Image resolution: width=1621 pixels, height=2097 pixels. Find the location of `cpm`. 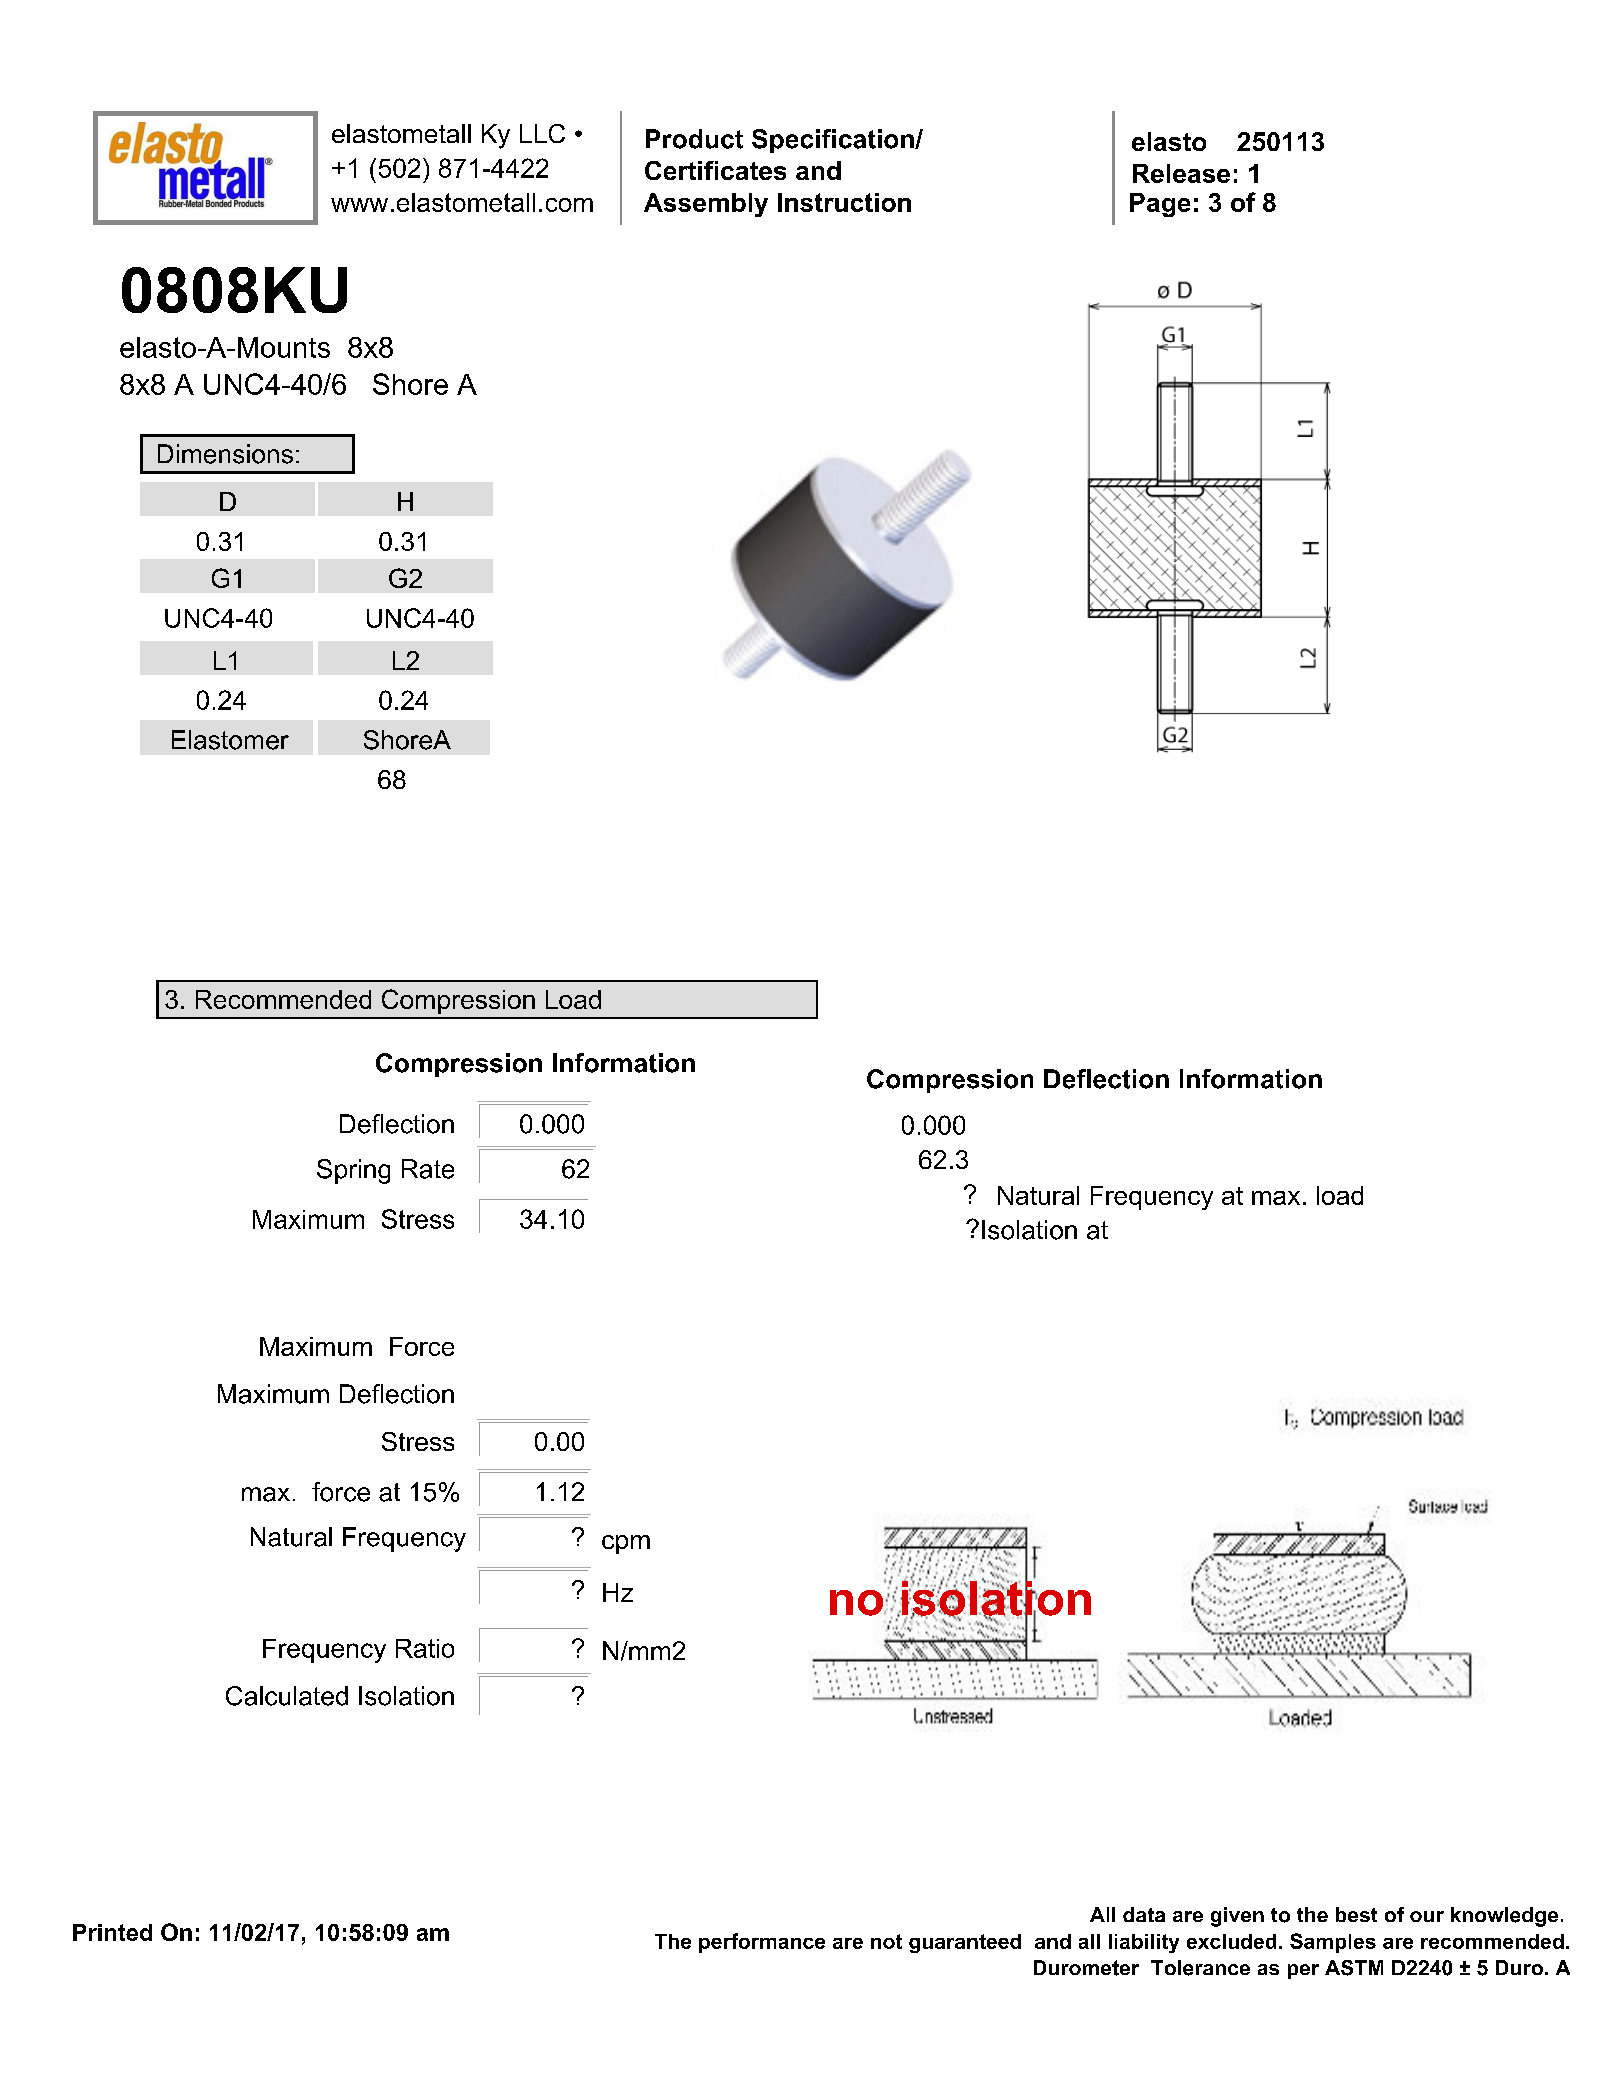

cpm is located at coordinates (626, 1544).
